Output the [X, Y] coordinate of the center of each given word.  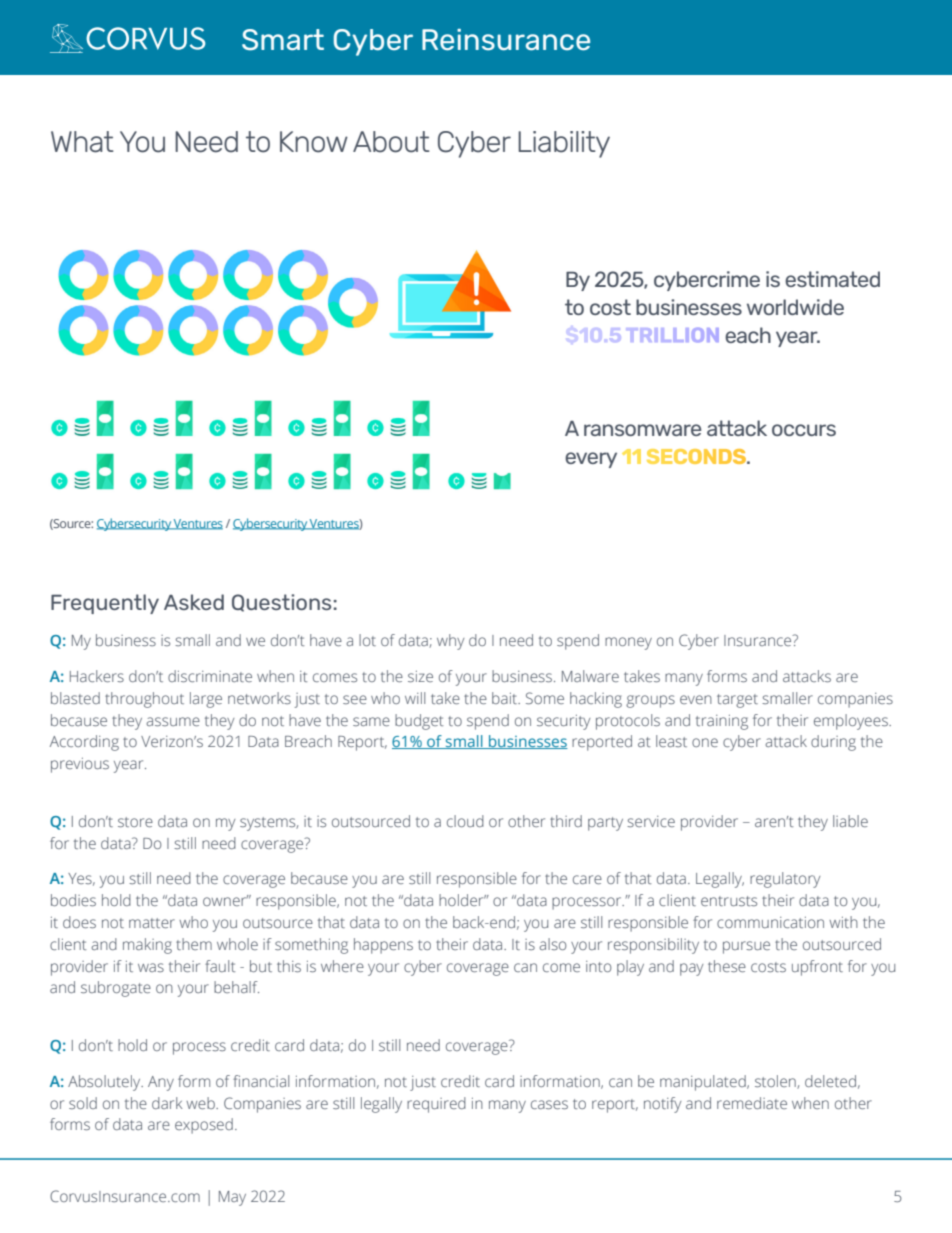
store [135, 822]
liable [850, 821]
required [436, 1105]
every [591, 460]
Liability [564, 144]
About [391, 142]
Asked [194, 602]
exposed [204, 1126]
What [82, 142]
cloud [465, 821]
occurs [804, 430]
